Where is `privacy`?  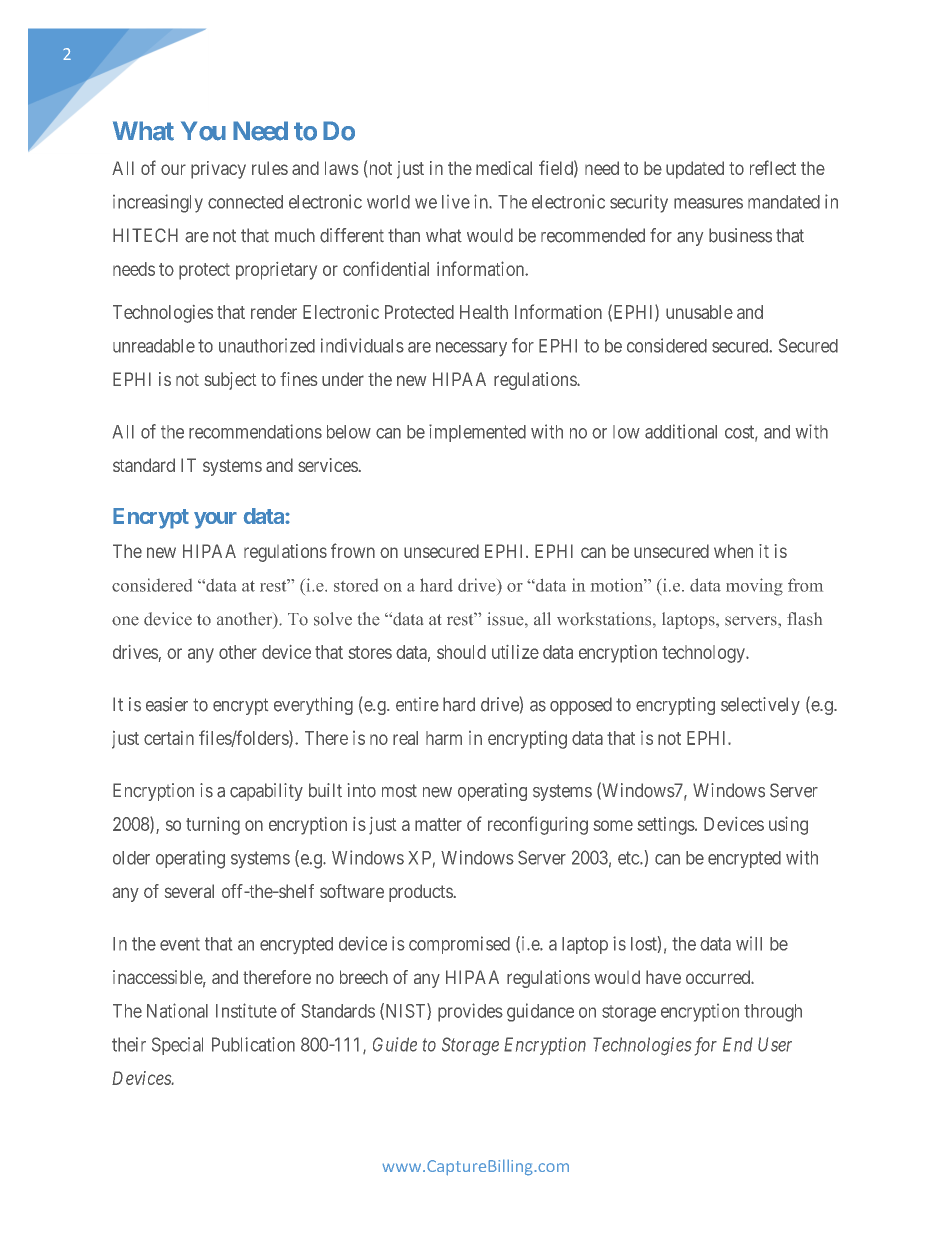
privacy is located at coordinates (218, 170).
